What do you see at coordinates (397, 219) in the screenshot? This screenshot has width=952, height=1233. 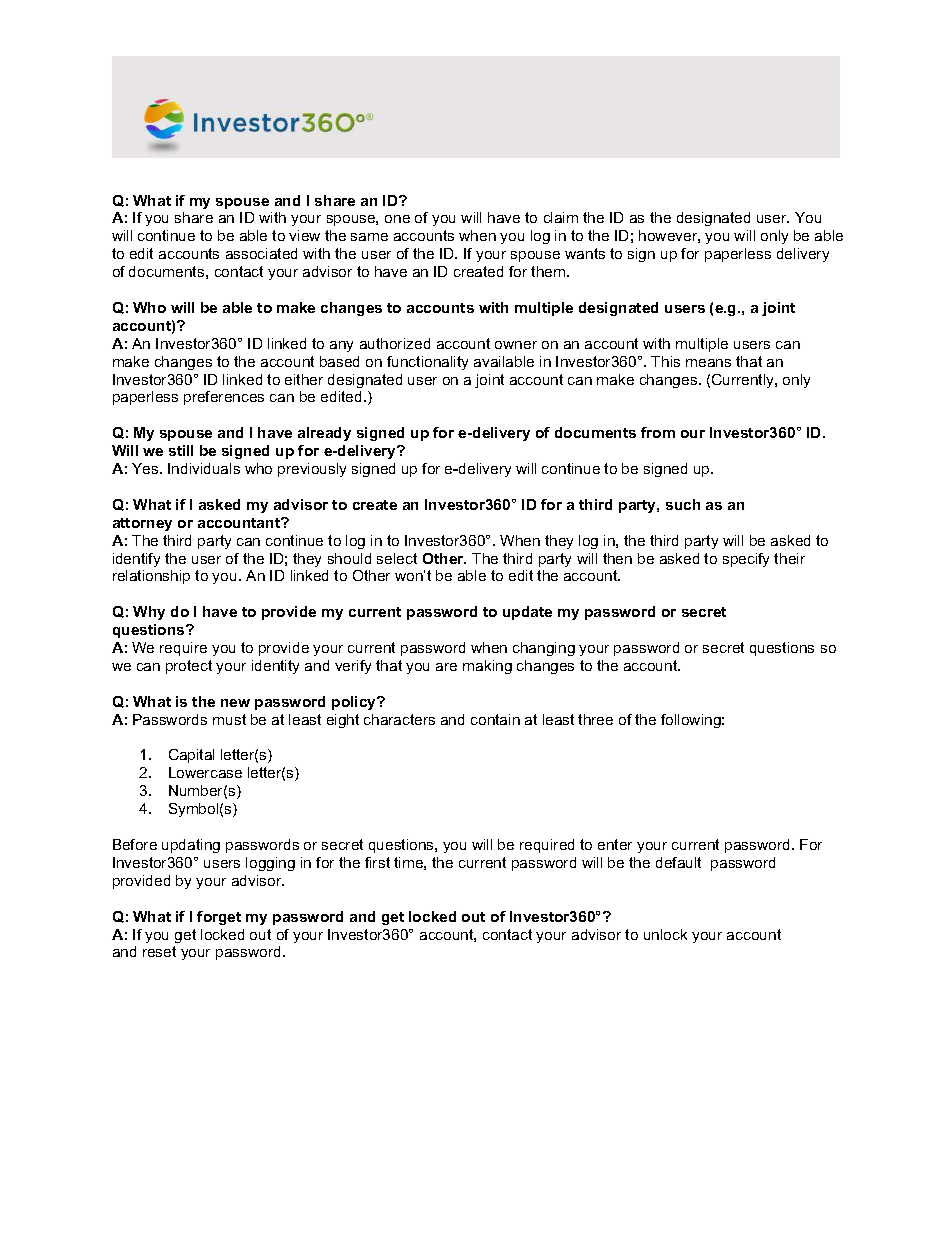 I see `one` at bounding box center [397, 219].
